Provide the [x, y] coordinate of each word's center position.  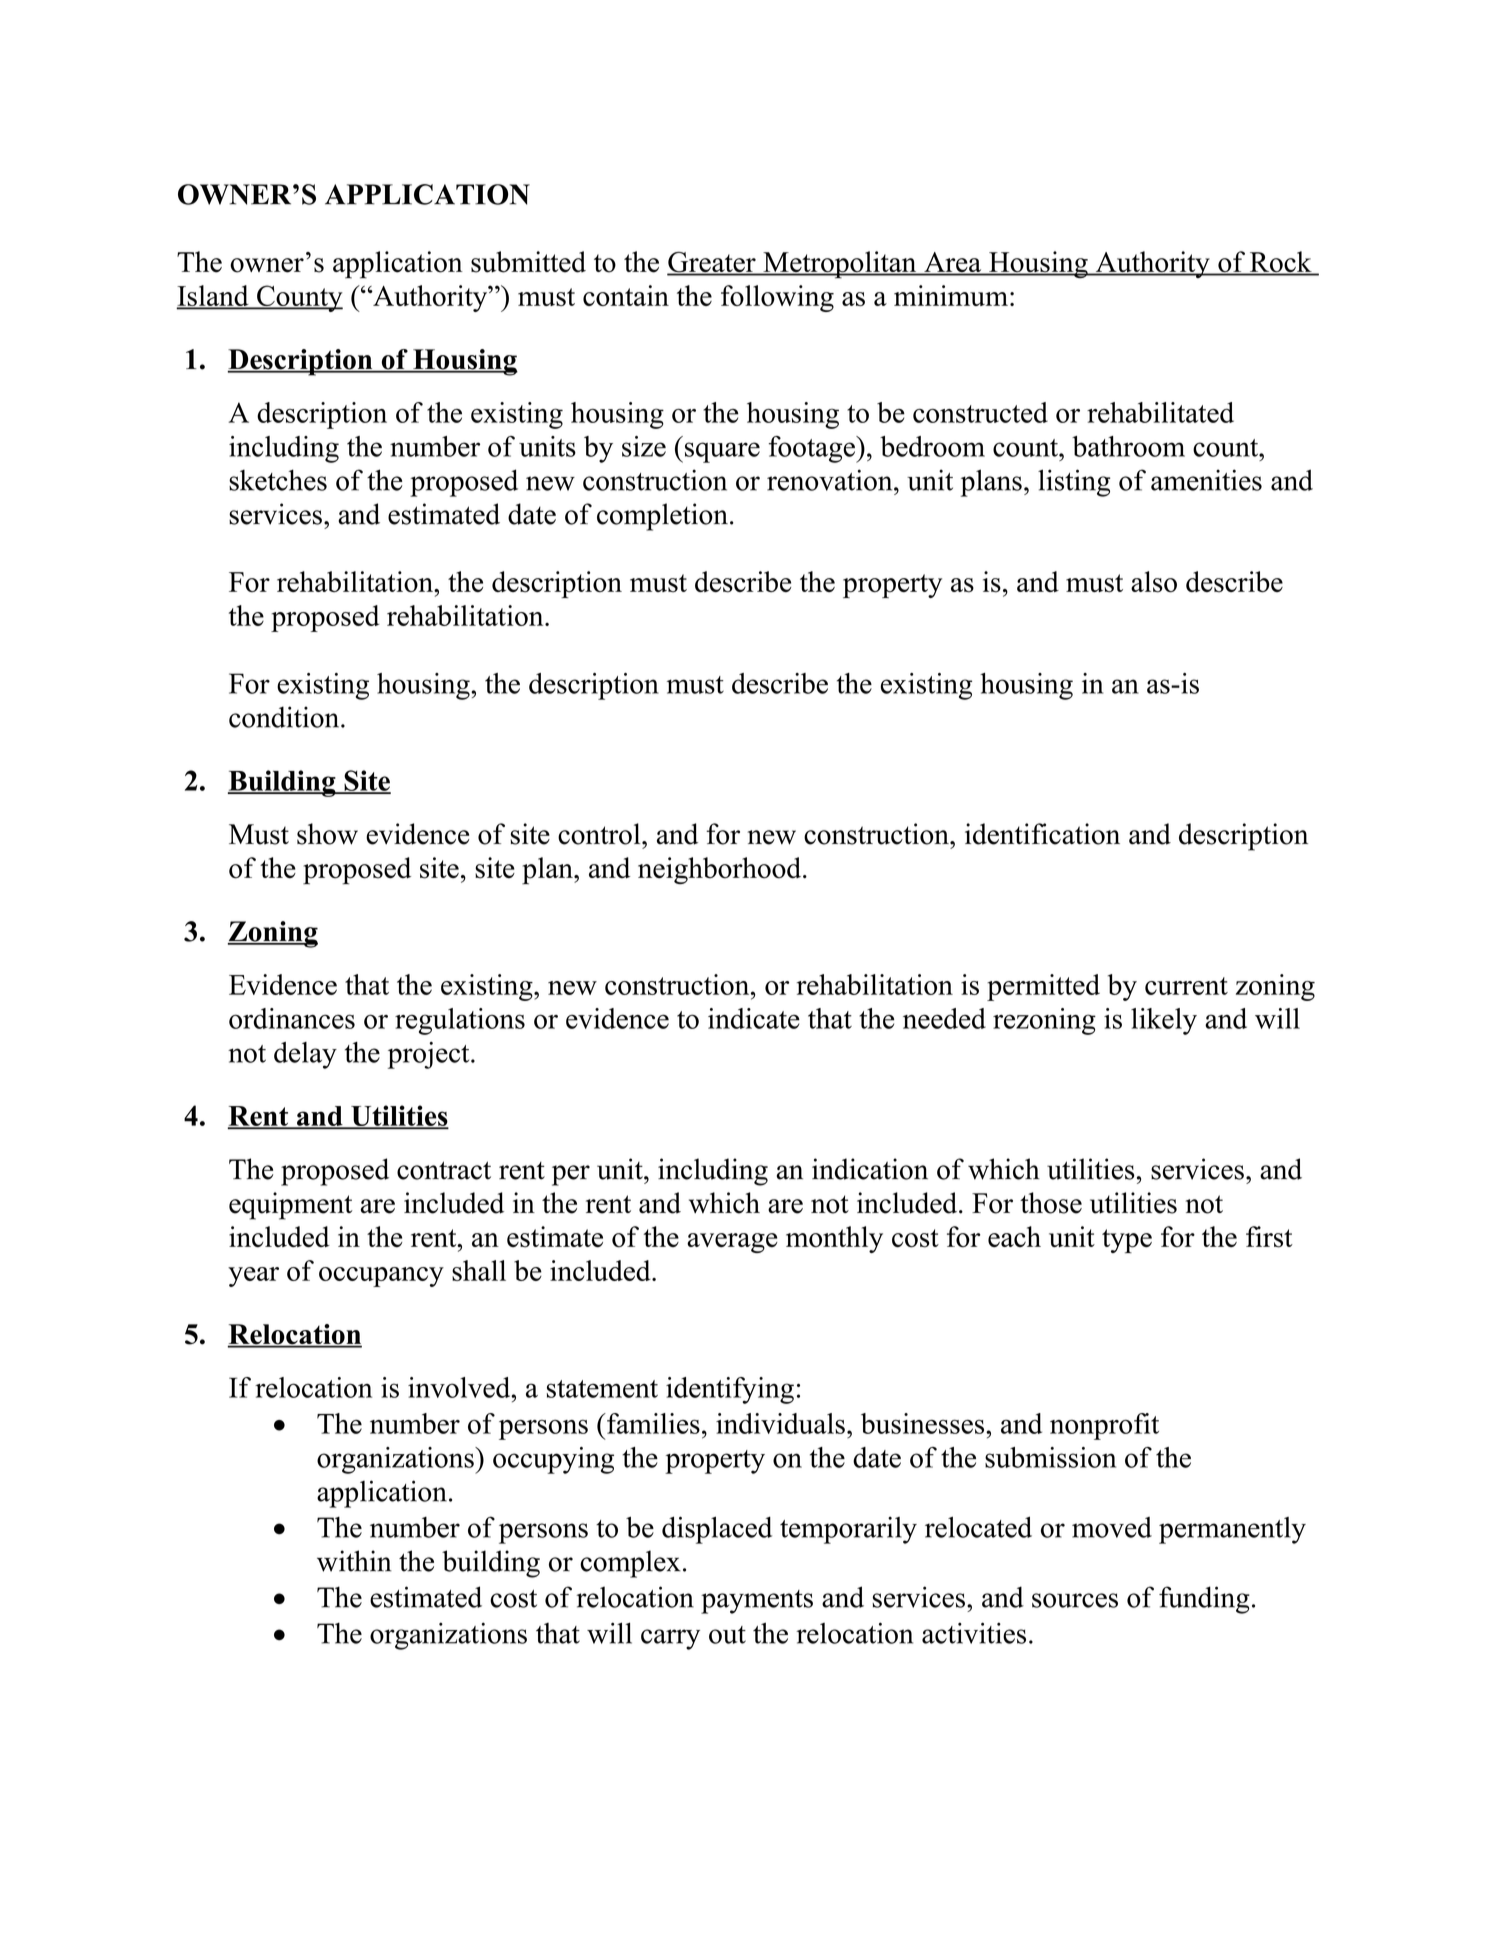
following [777, 298]
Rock [1280, 263]
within [354, 1561]
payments [757, 1602]
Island [213, 297]
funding [1204, 1600]
